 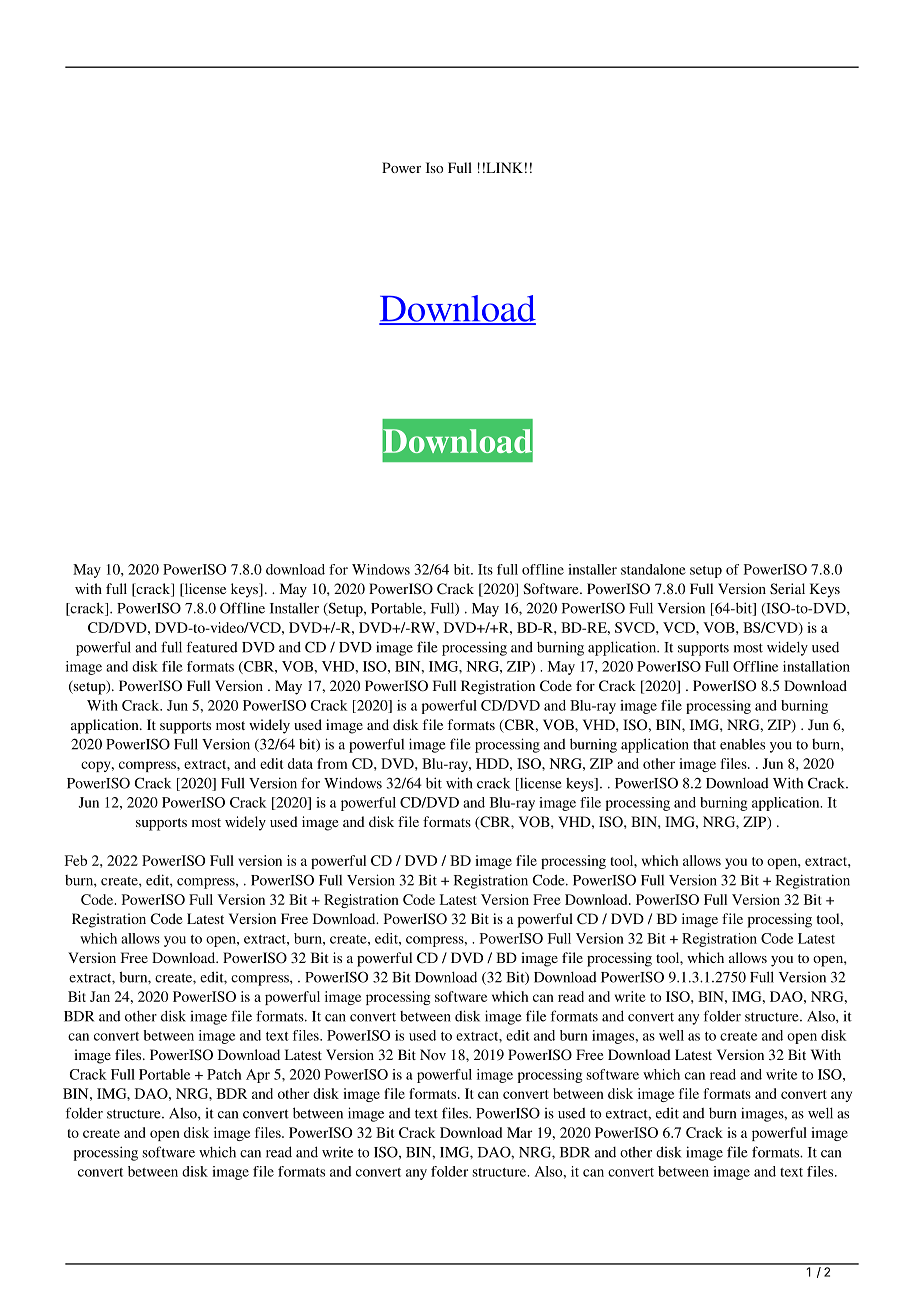 What do you see at coordinates (212, 647) in the screenshot?
I see `featured` at bounding box center [212, 647].
